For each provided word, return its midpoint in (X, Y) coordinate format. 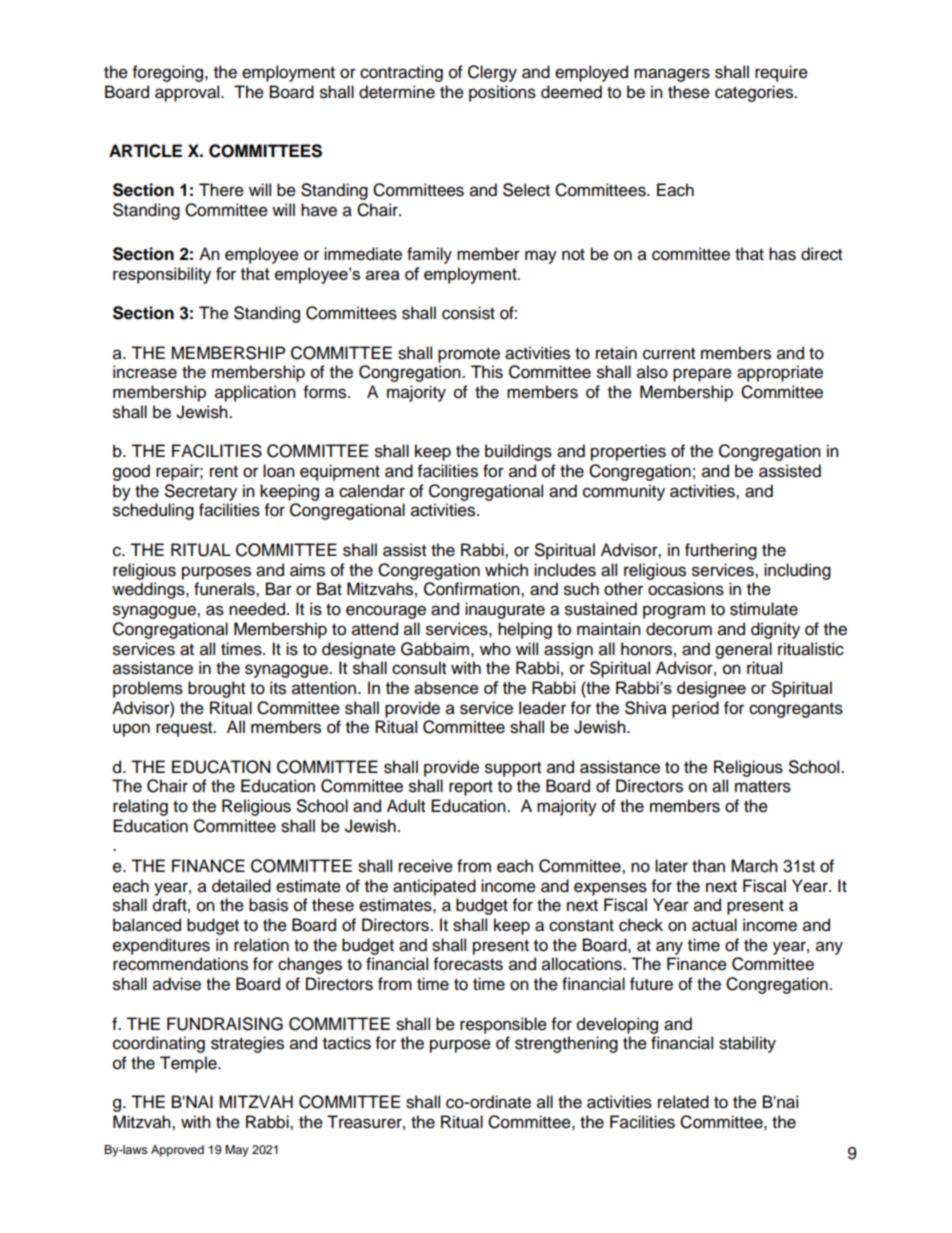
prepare (702, 375)
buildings (518, 452)
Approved (177, 1151)
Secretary (201, 492)
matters (763, 787)
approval (188, 93)
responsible (503, 1025)
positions (502, 93)
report (471, 788)
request (185, 729)
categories (755, 93)
